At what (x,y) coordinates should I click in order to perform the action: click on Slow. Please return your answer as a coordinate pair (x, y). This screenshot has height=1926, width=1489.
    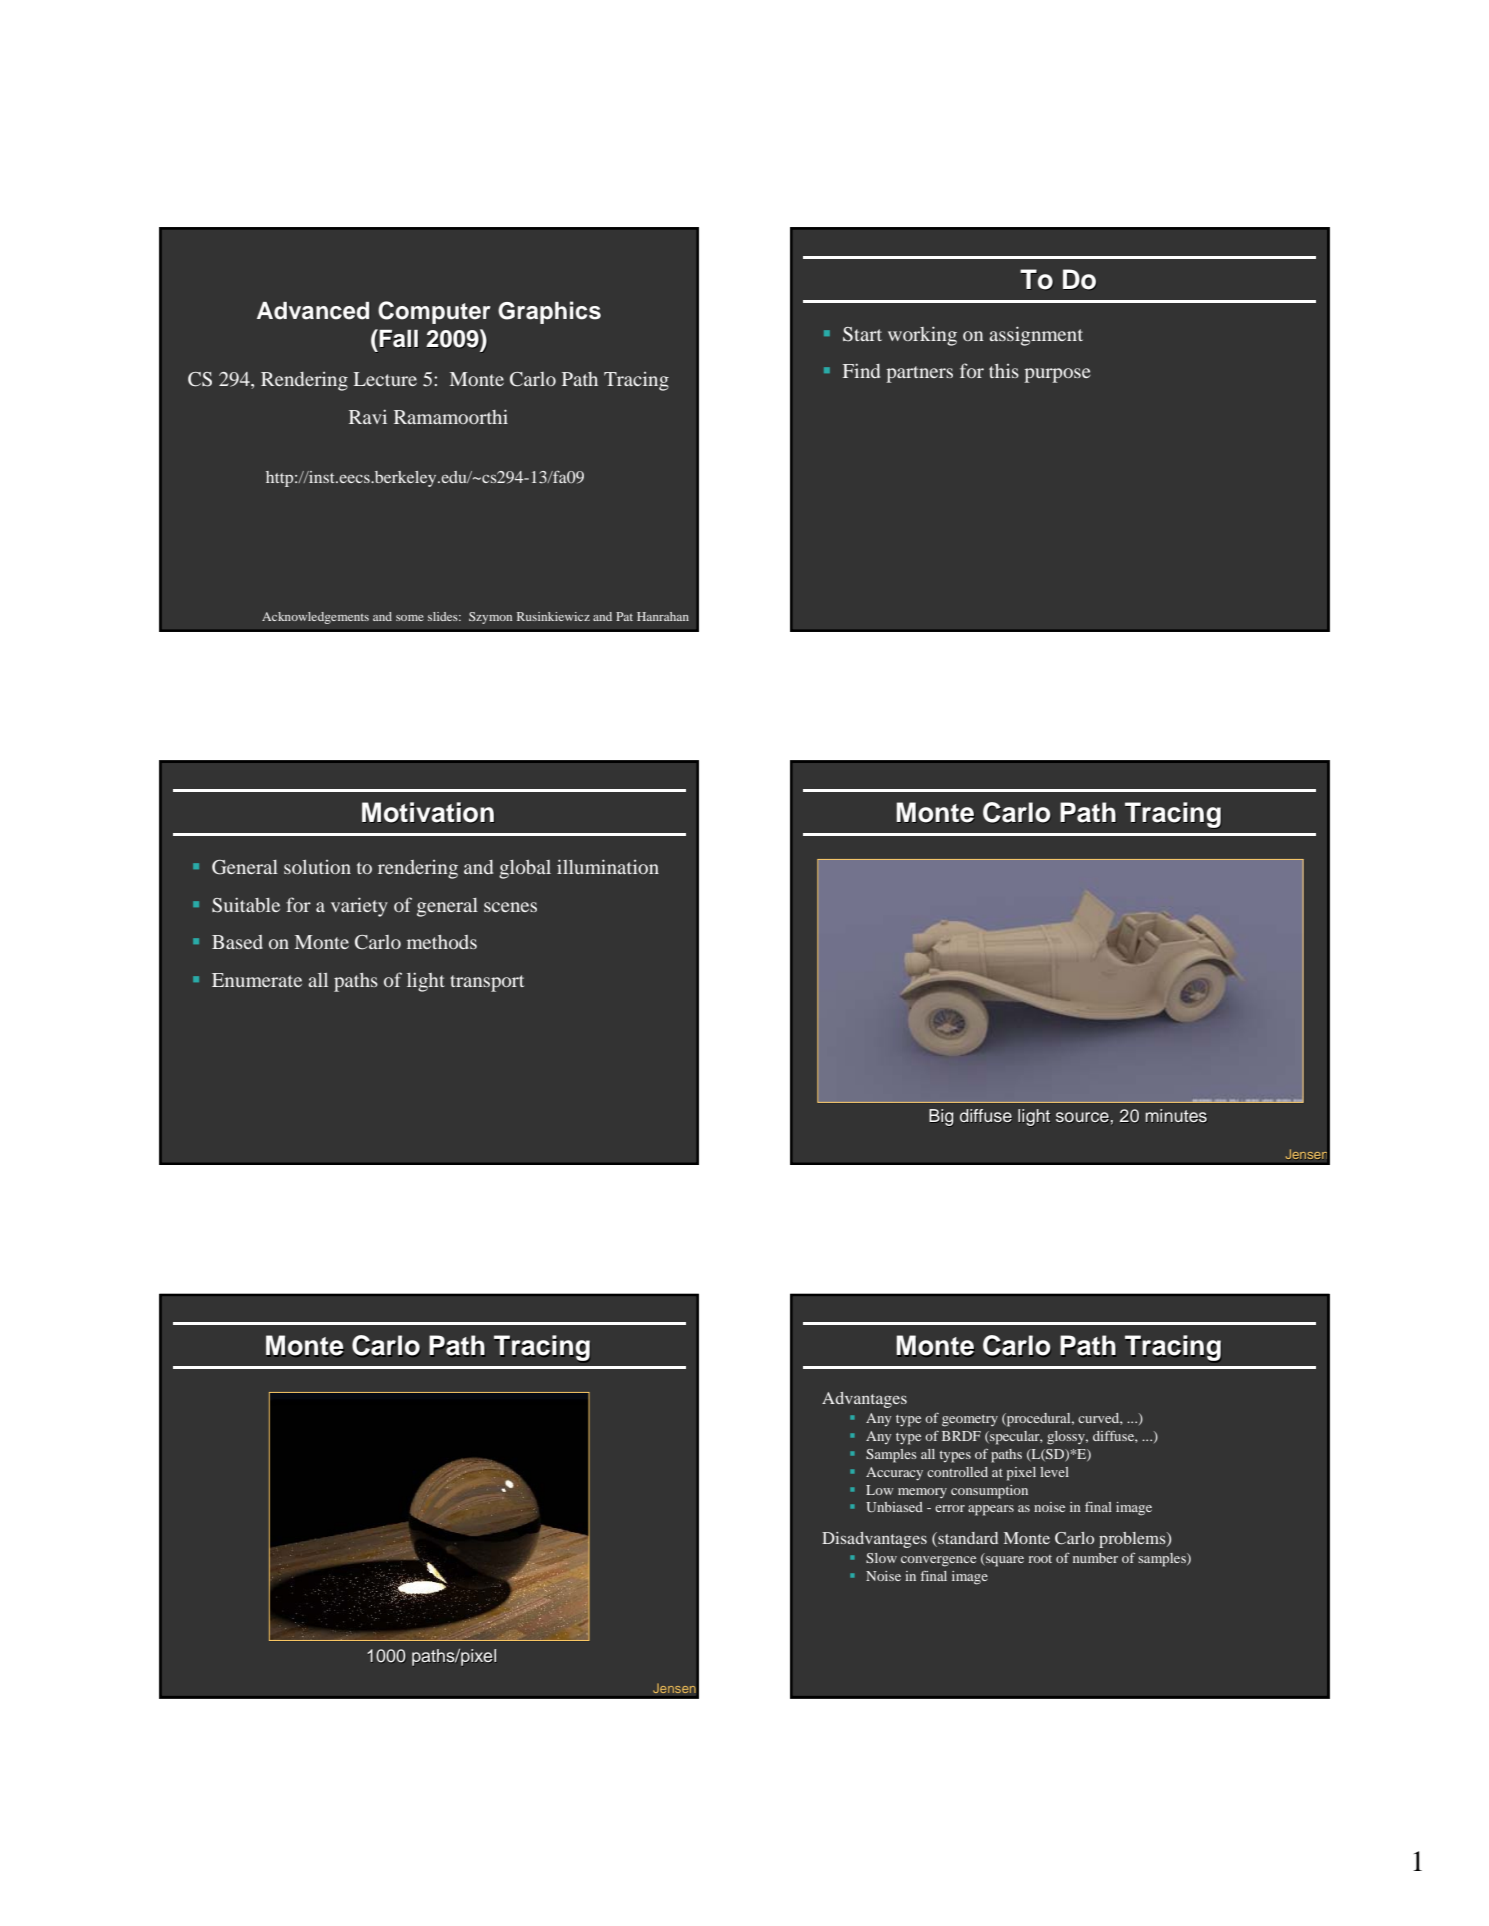
    Looking at the image, I should click on (881, 1558).
